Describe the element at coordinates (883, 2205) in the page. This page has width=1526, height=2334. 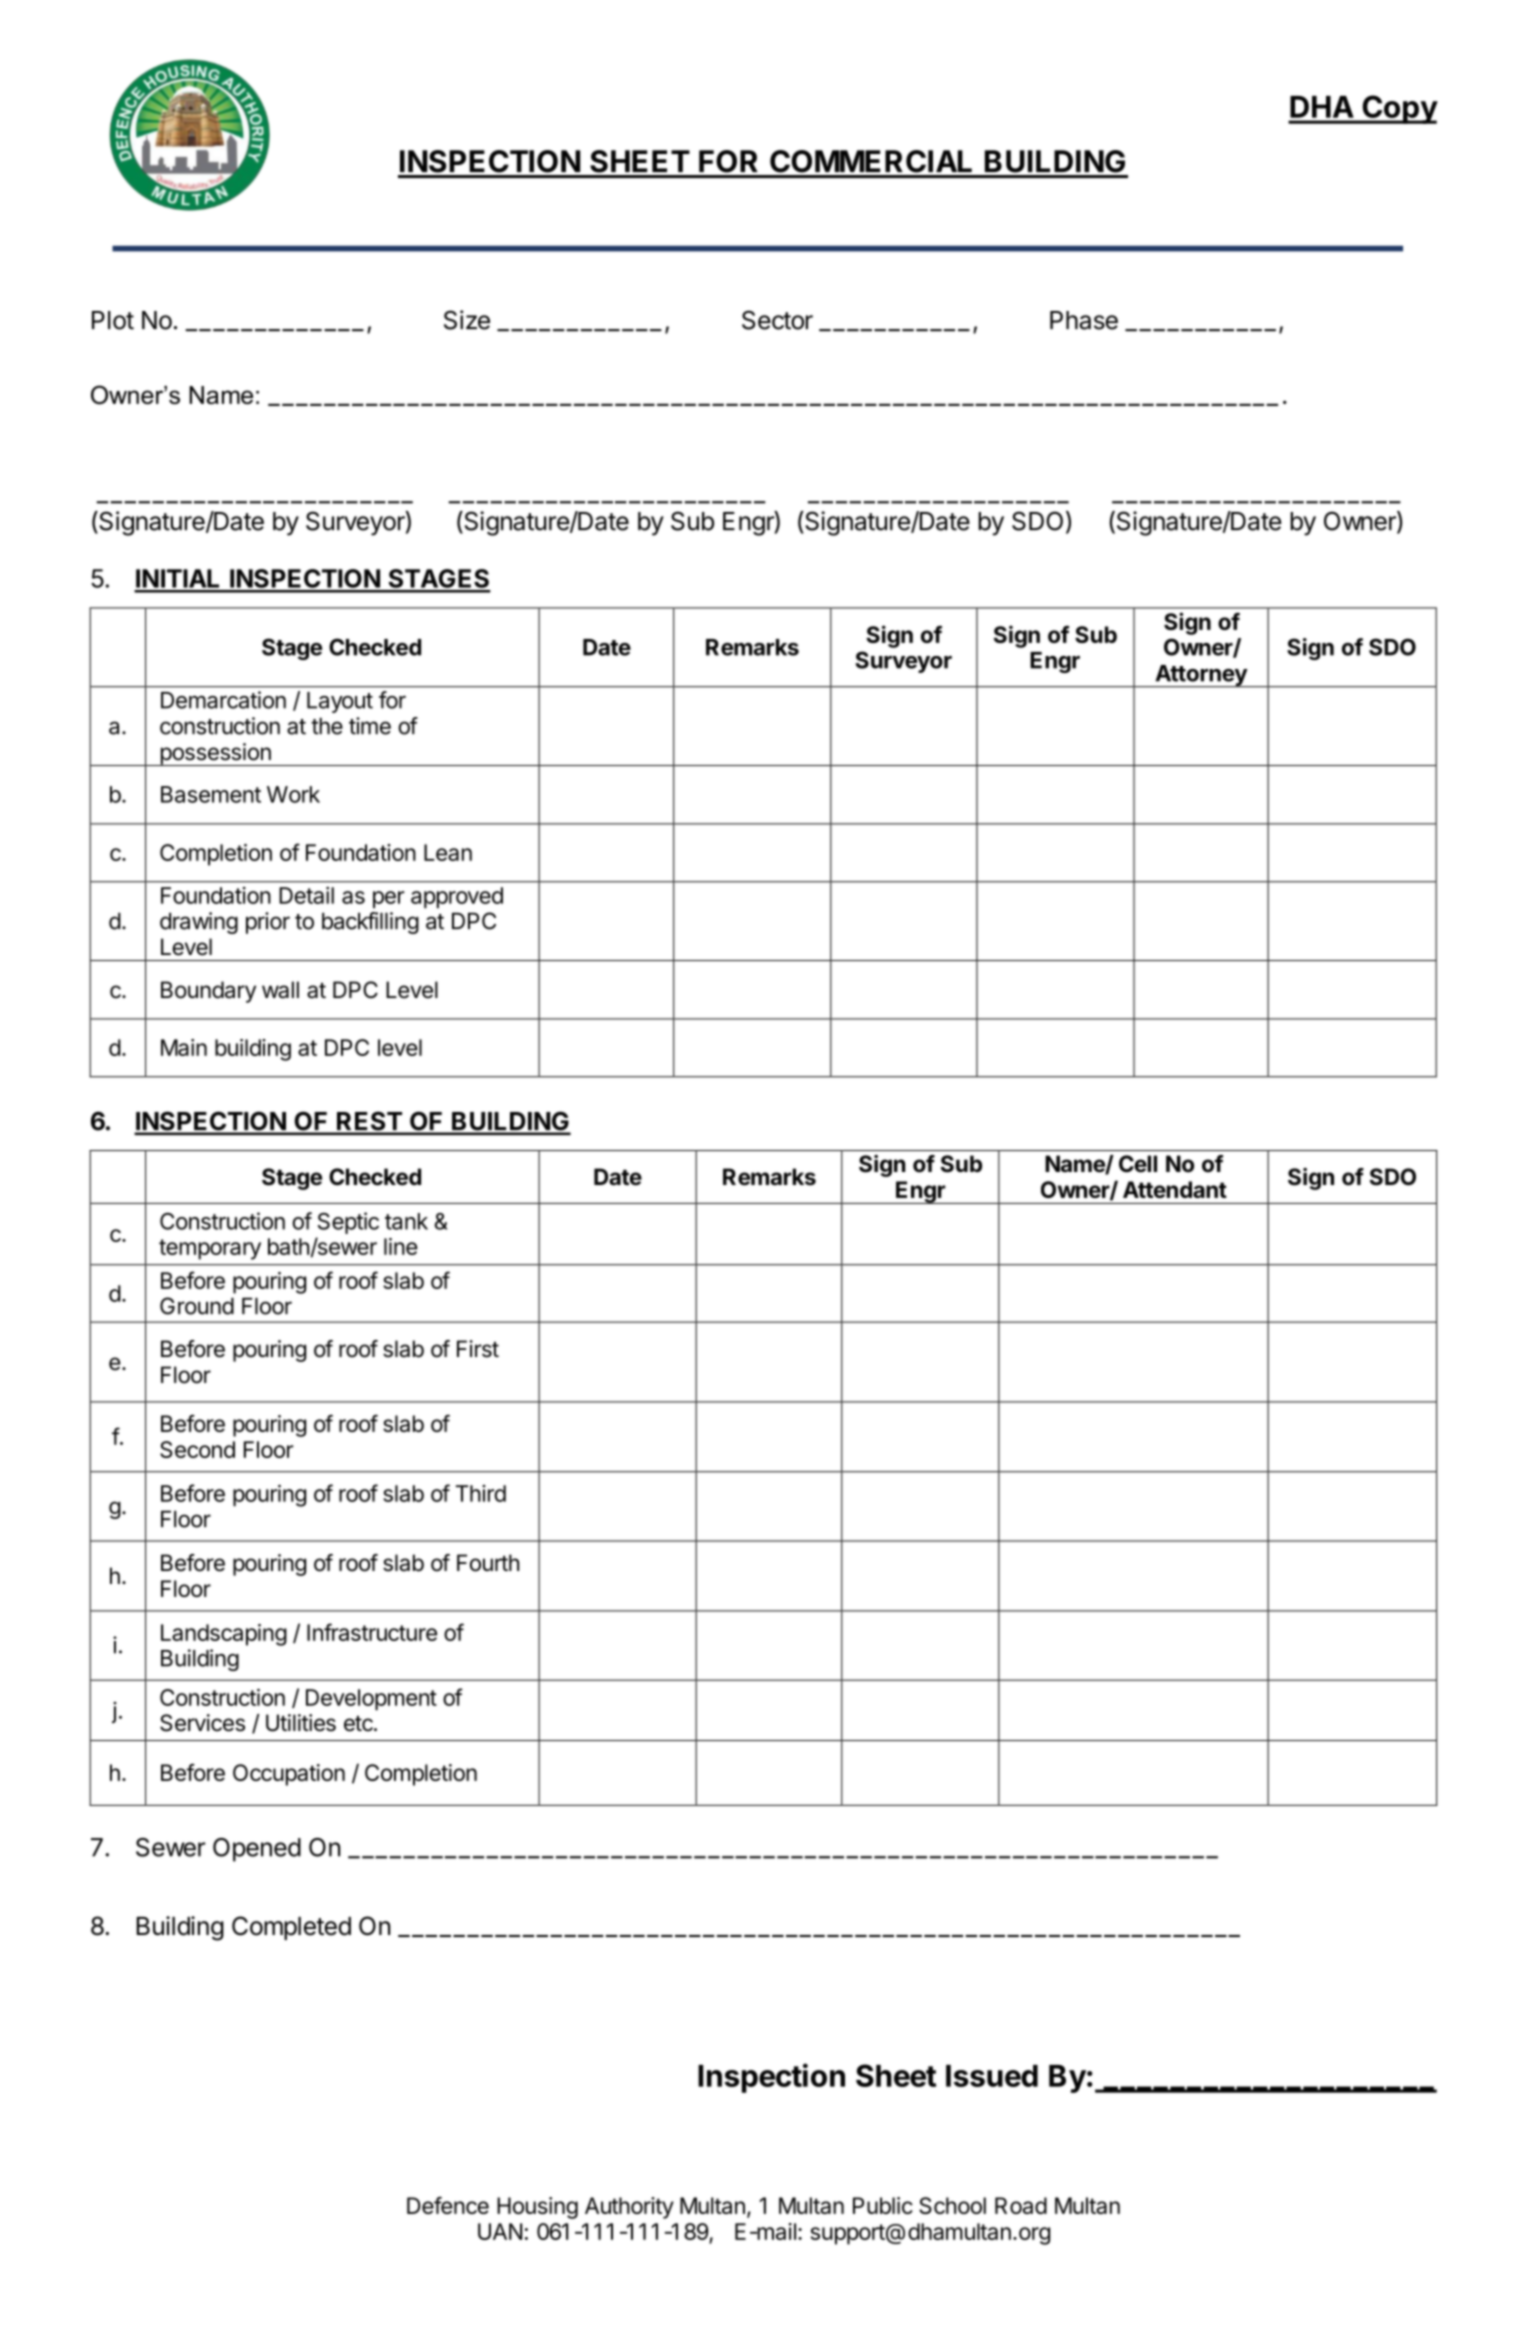
I see `Public` at that location.
